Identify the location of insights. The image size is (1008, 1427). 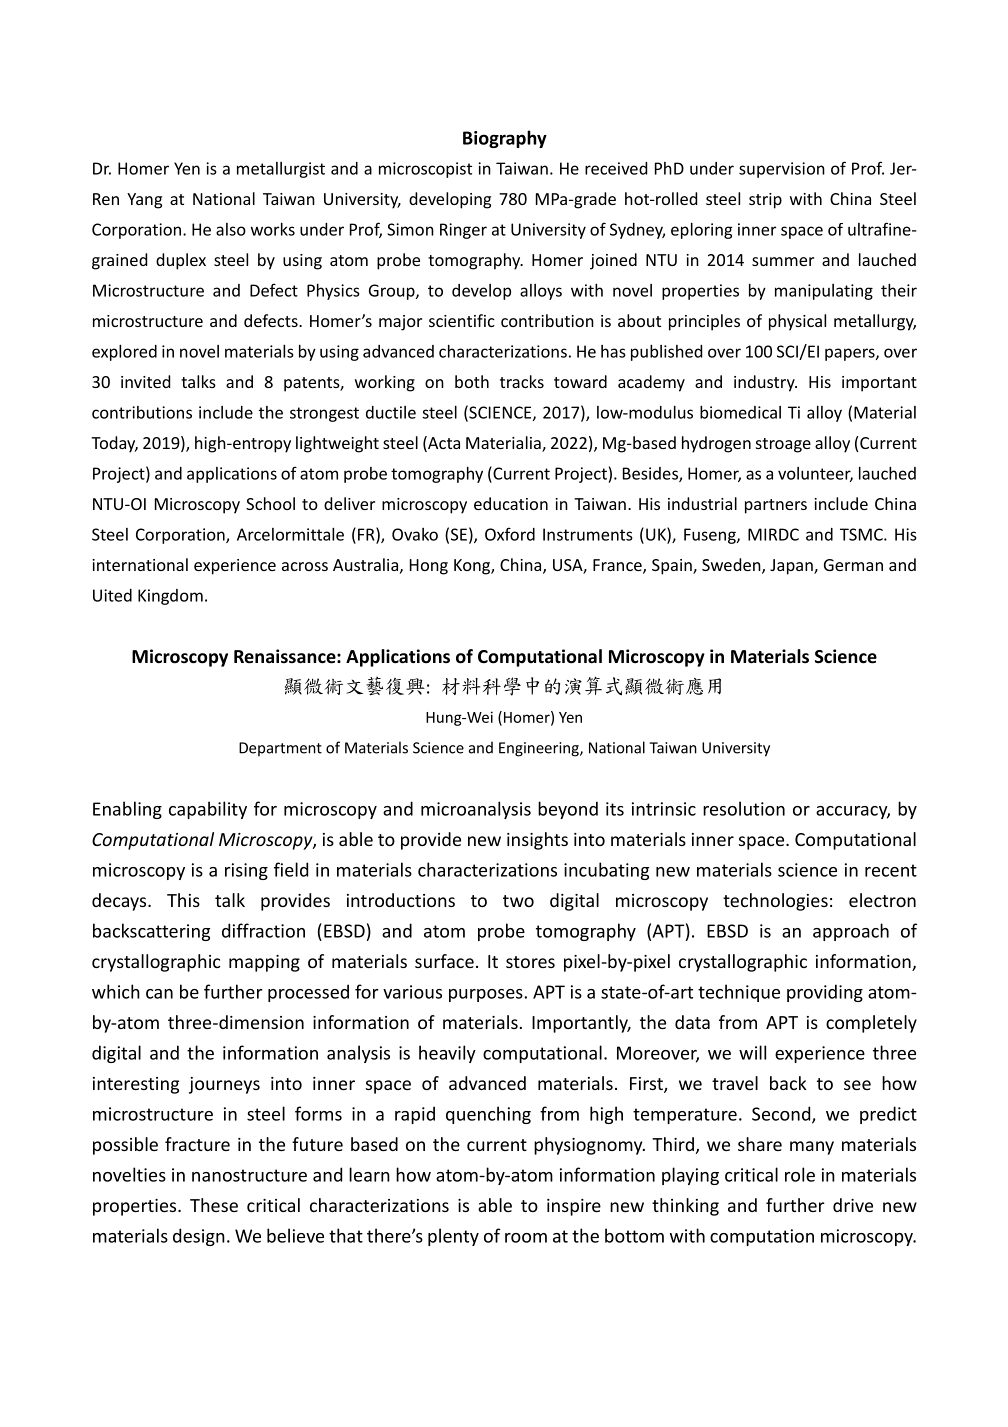
(537, 841).
